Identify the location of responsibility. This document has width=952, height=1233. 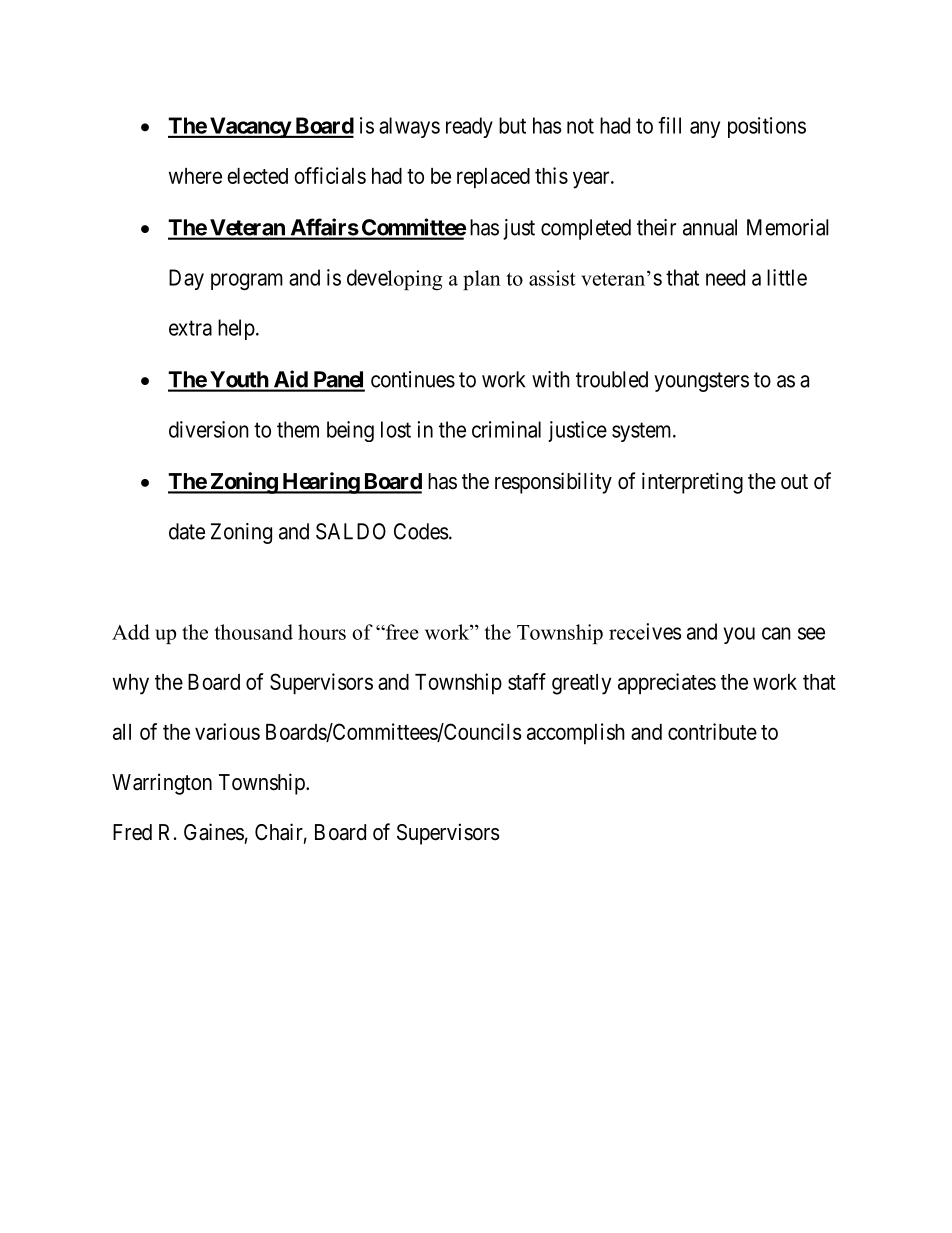
(553, 483).
